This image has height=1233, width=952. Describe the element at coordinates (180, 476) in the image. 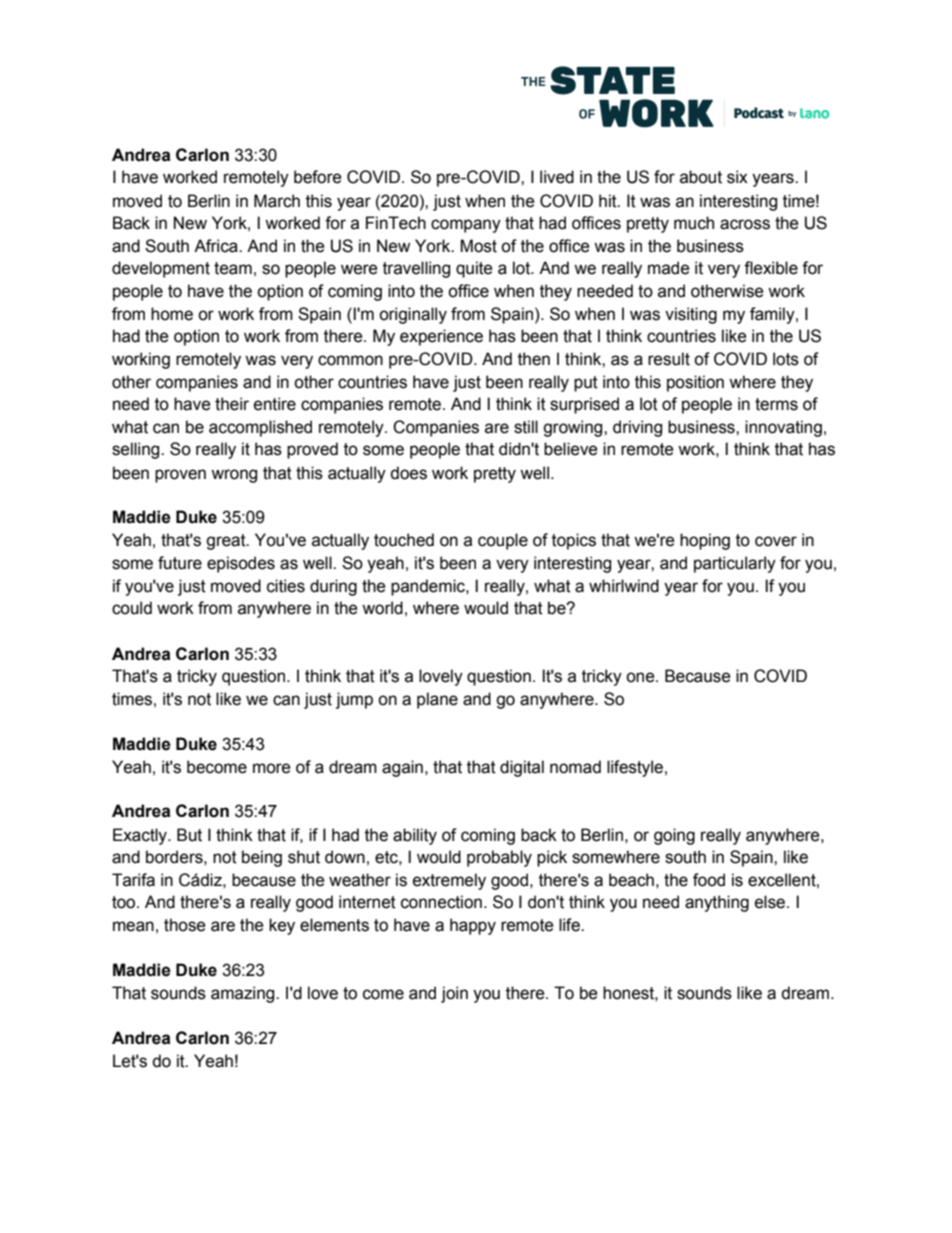

I see `proven` at that location.
